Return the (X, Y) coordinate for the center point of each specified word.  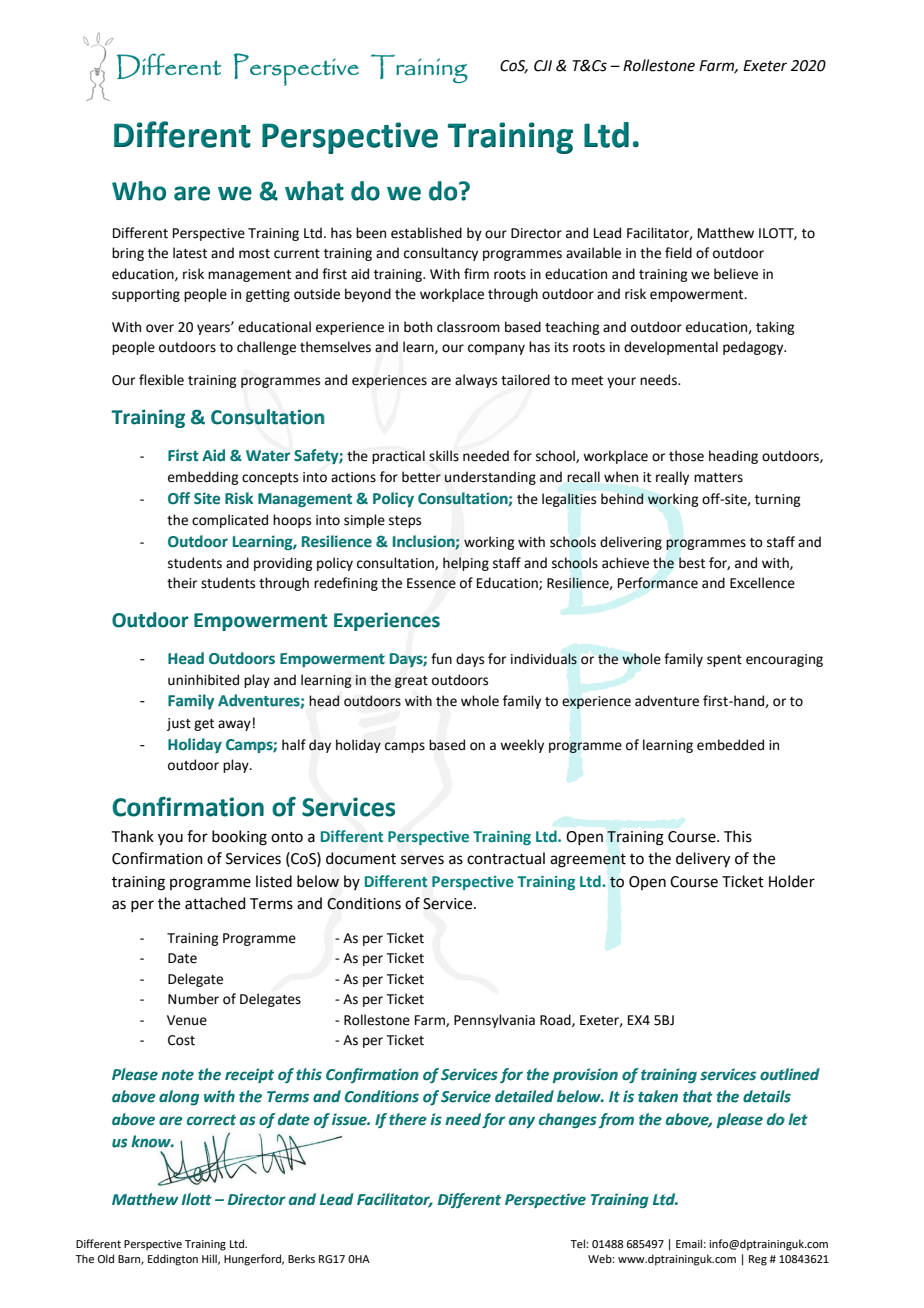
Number (193, 999)
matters (718, 478)
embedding (203, 478)
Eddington (173, 1260)
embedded (730, 745)
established (426, 233)
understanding (490, 478)
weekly (522, 746)
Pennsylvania (494, 1021)
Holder (792, 881)
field (678, 253)
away (234, 725)
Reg (758, 1260)
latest (190, 253)
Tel (578, 1243)
